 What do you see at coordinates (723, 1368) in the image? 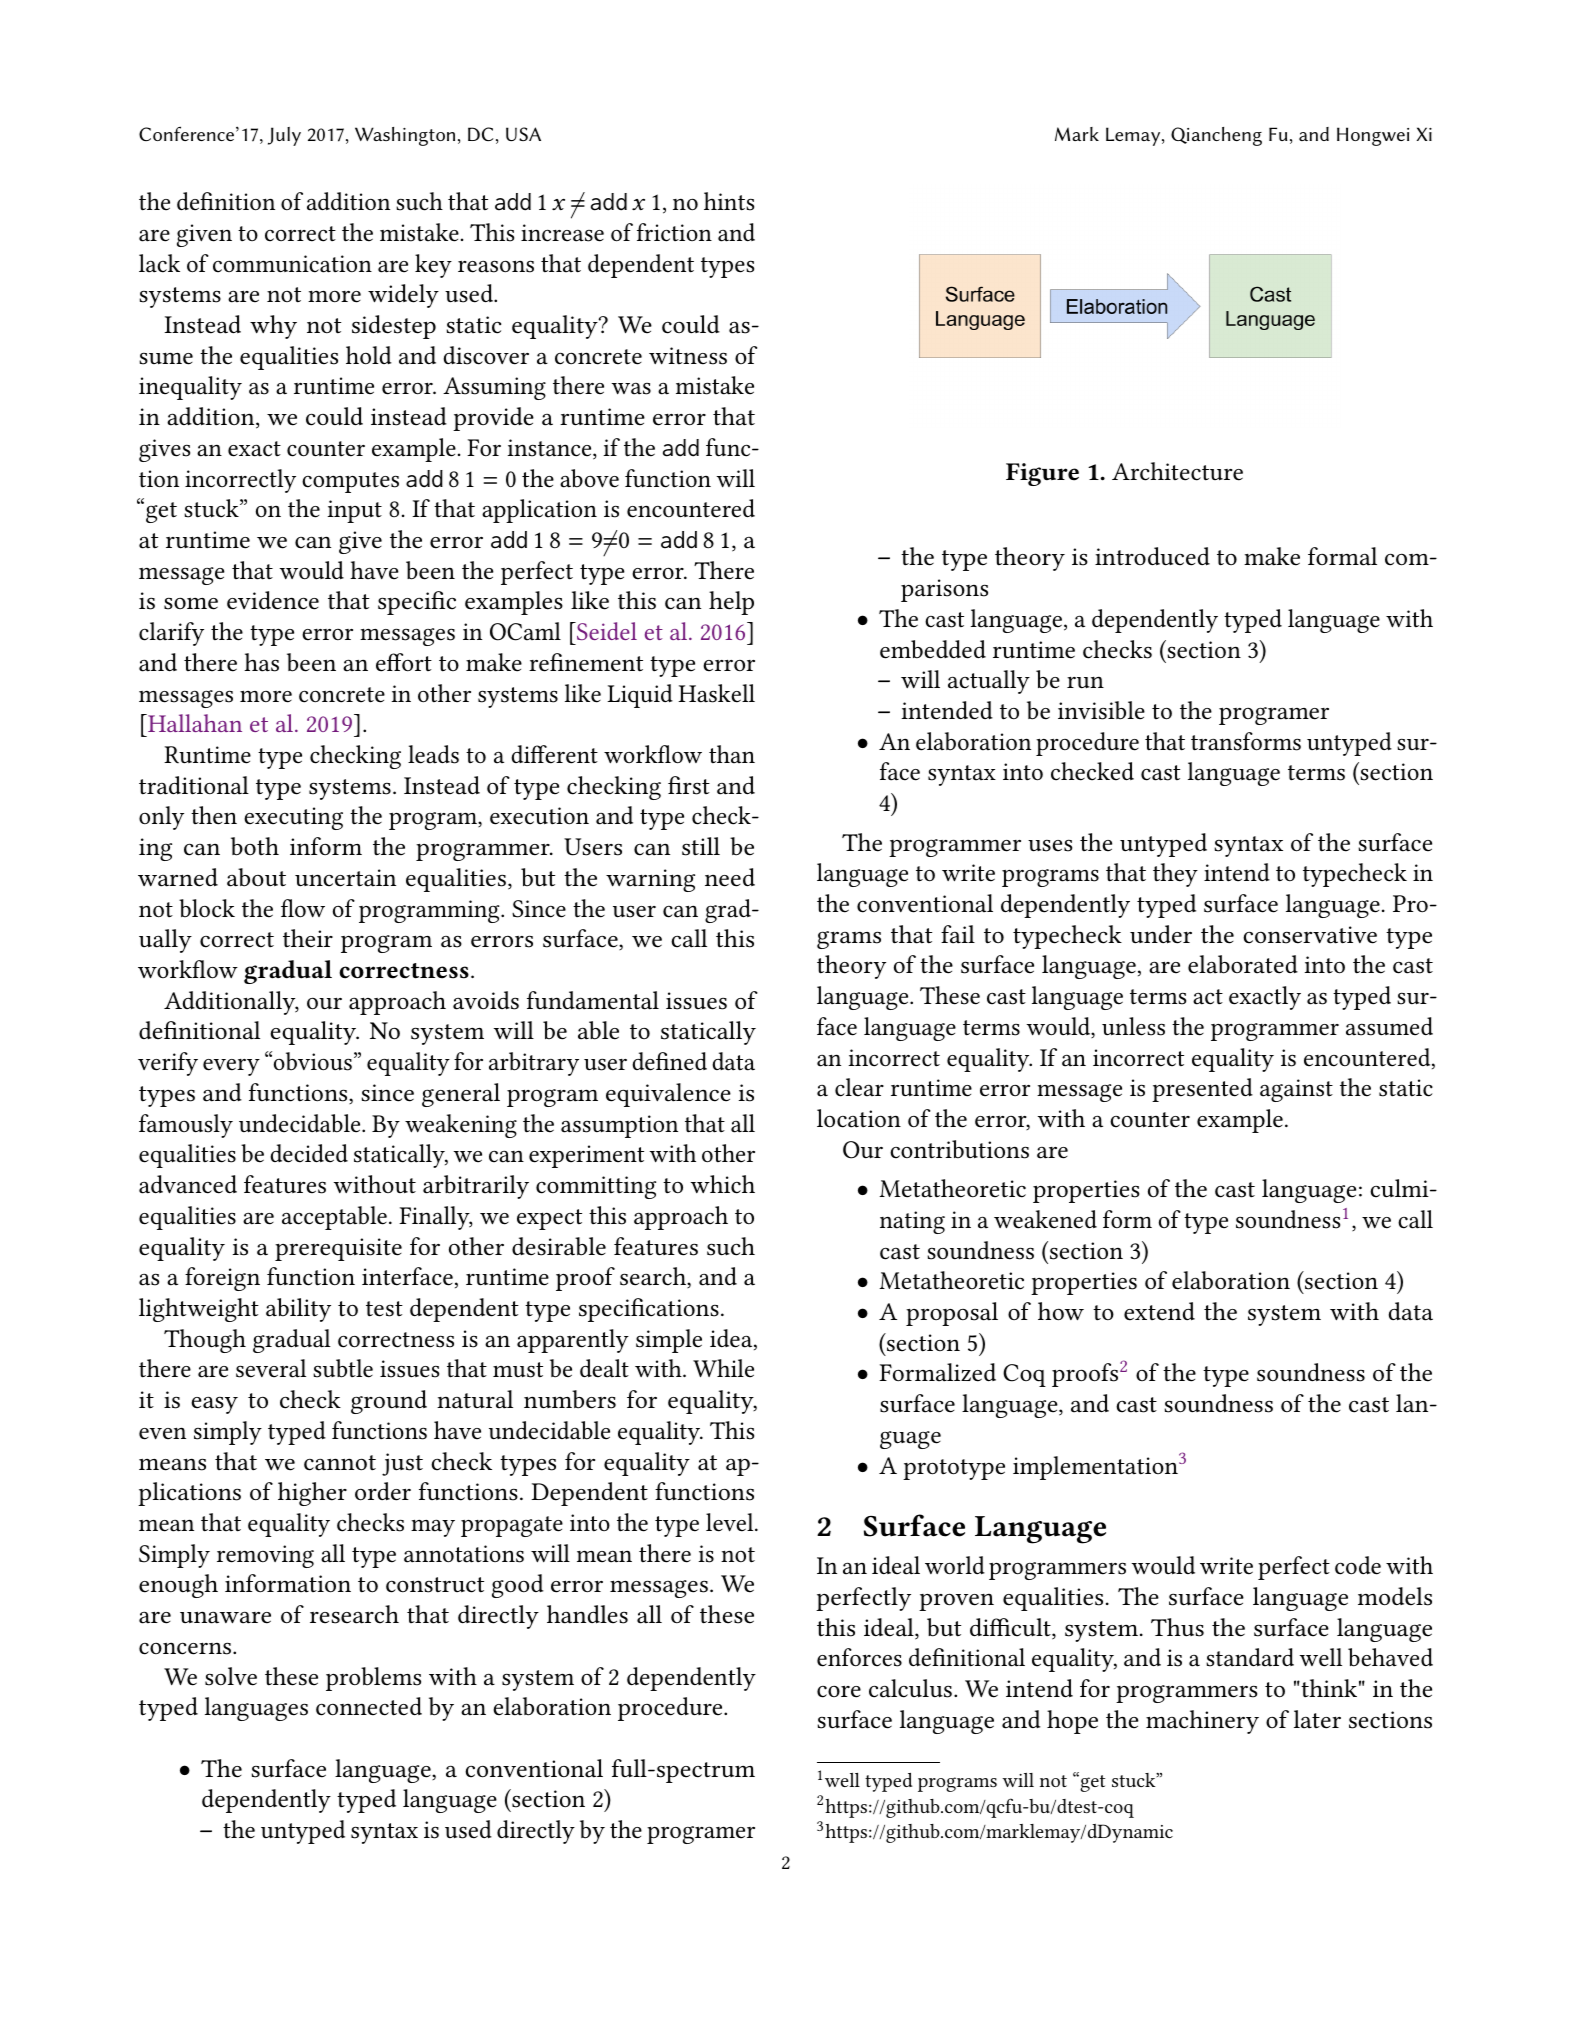
I see `While` at bounding box center [723, 1368].
